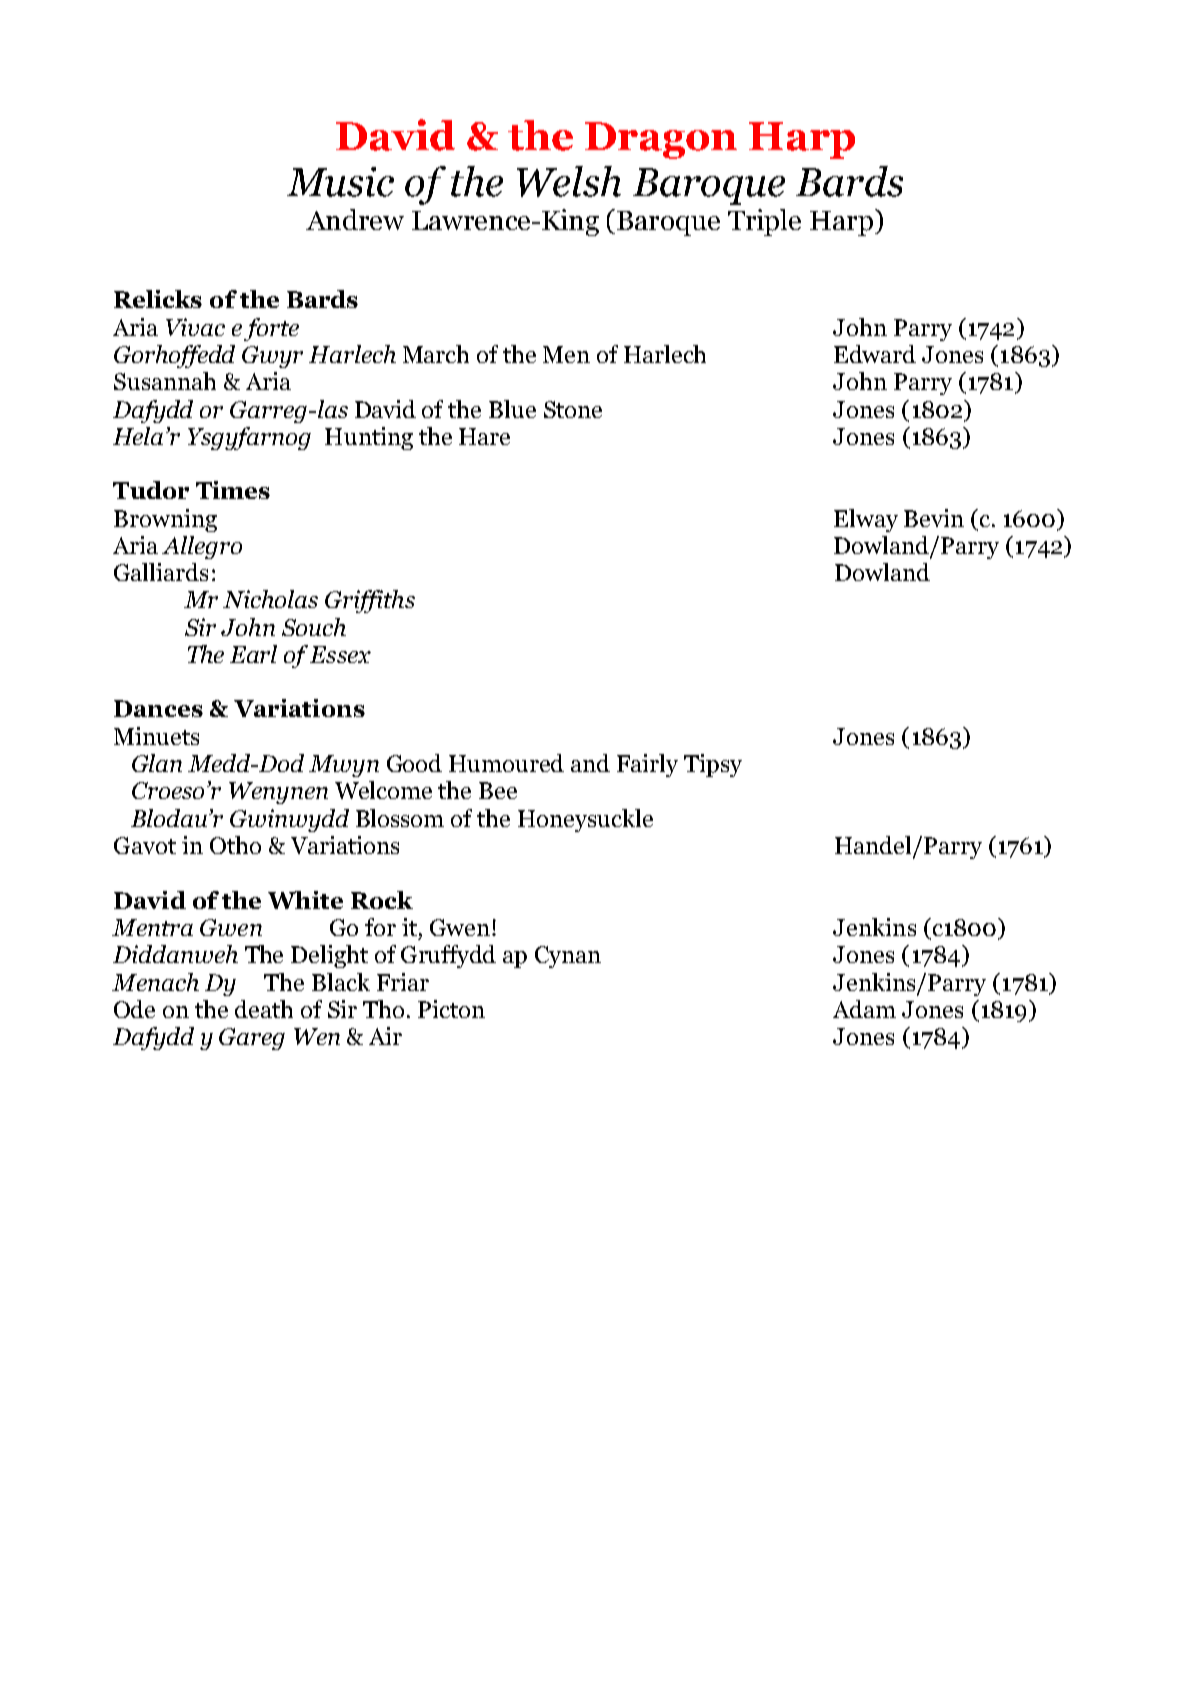 This document has width=1192, height=1685. I want to click on Earl, so click(253, 654).
